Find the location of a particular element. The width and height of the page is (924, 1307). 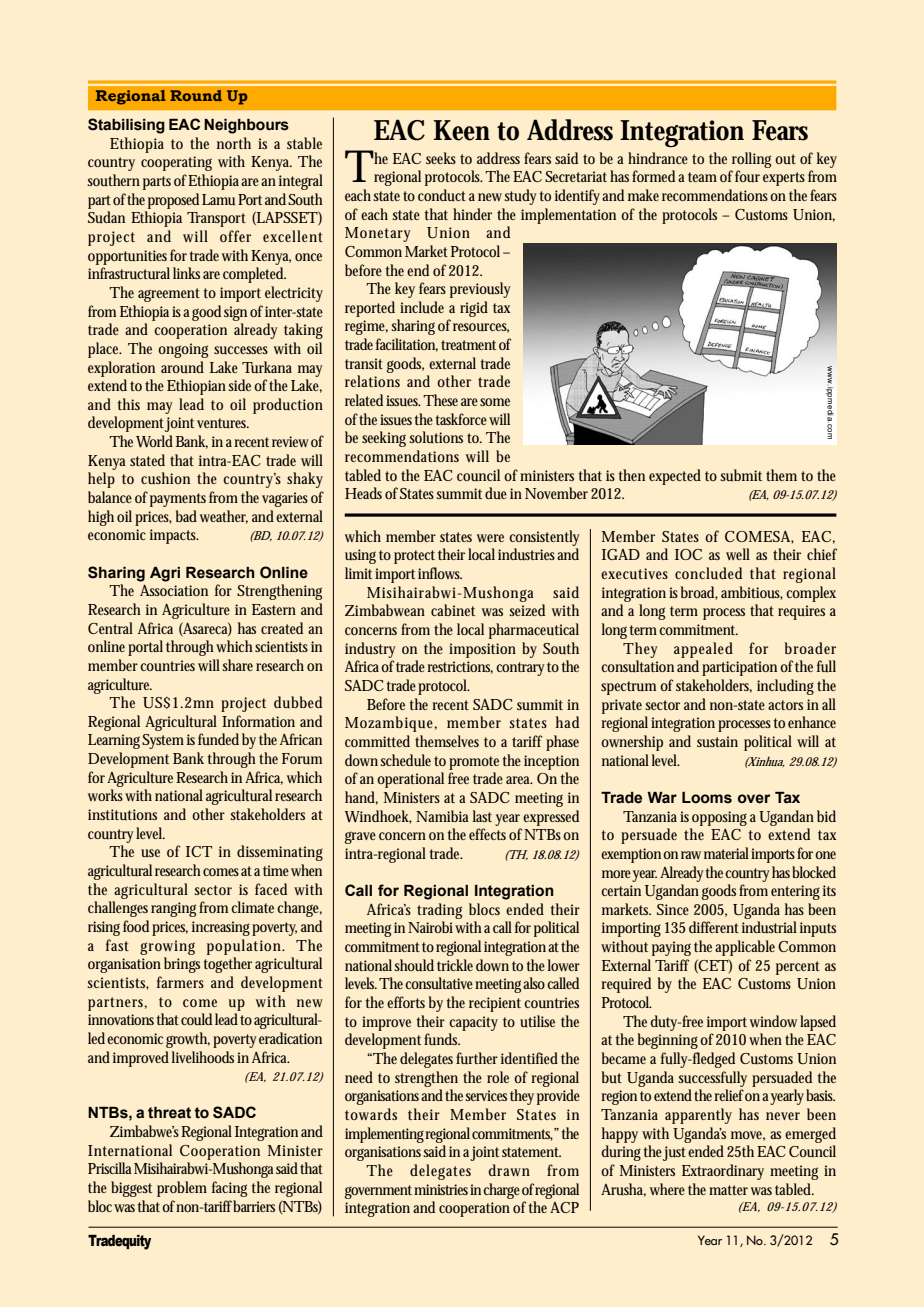

appealed is located at coordinates (703, 650).
